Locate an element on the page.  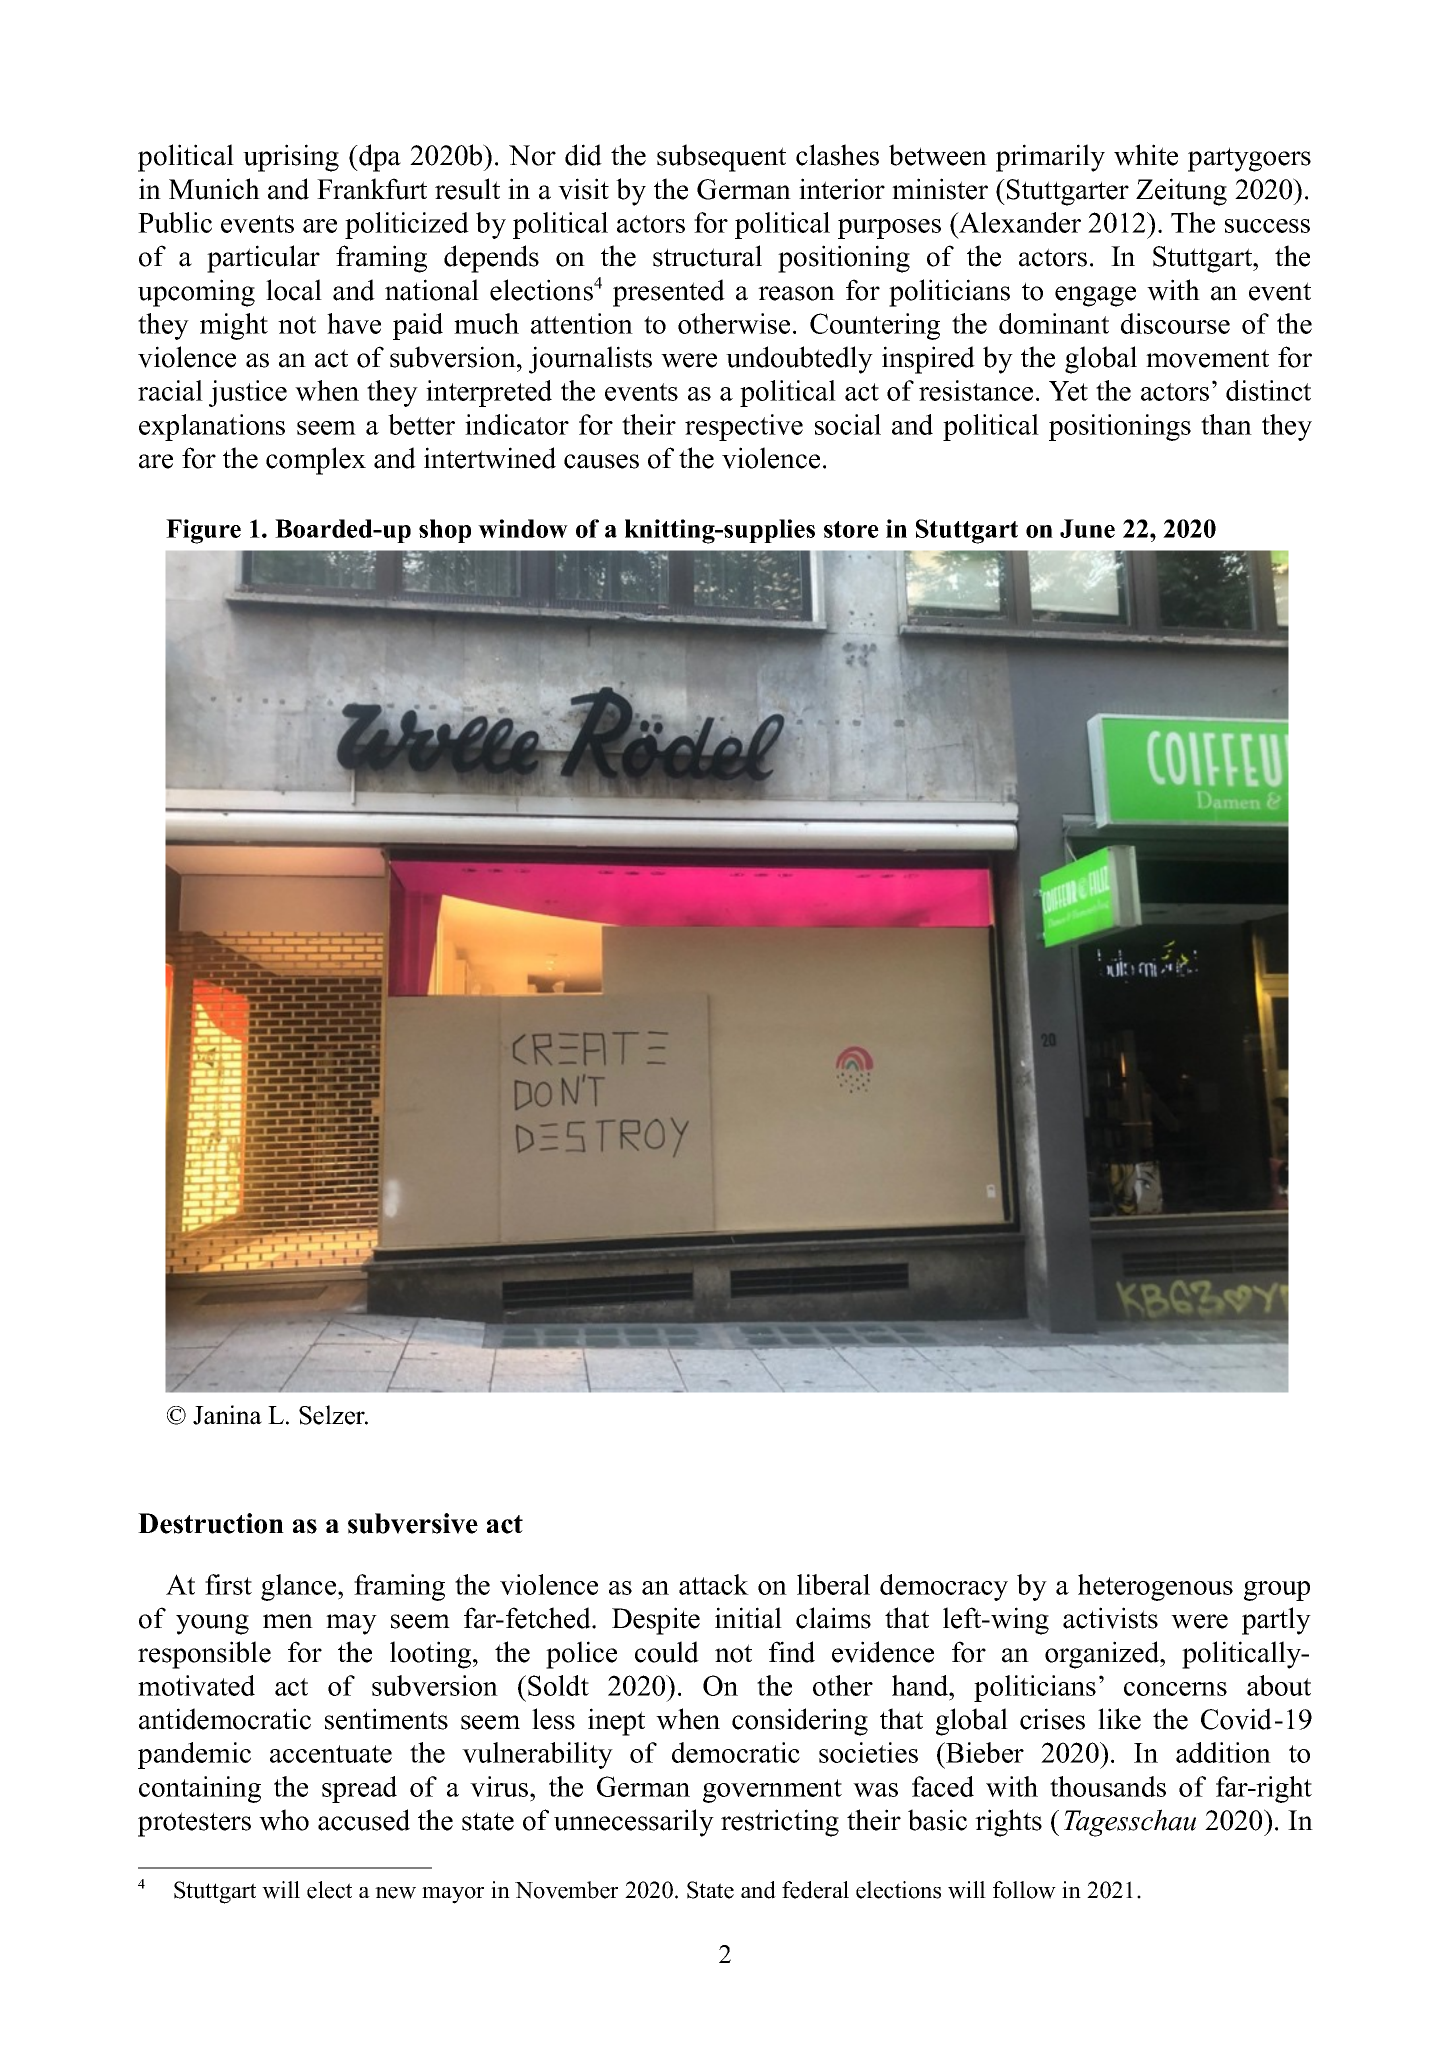
Zeitung is located at coordinates (1181, 192).
